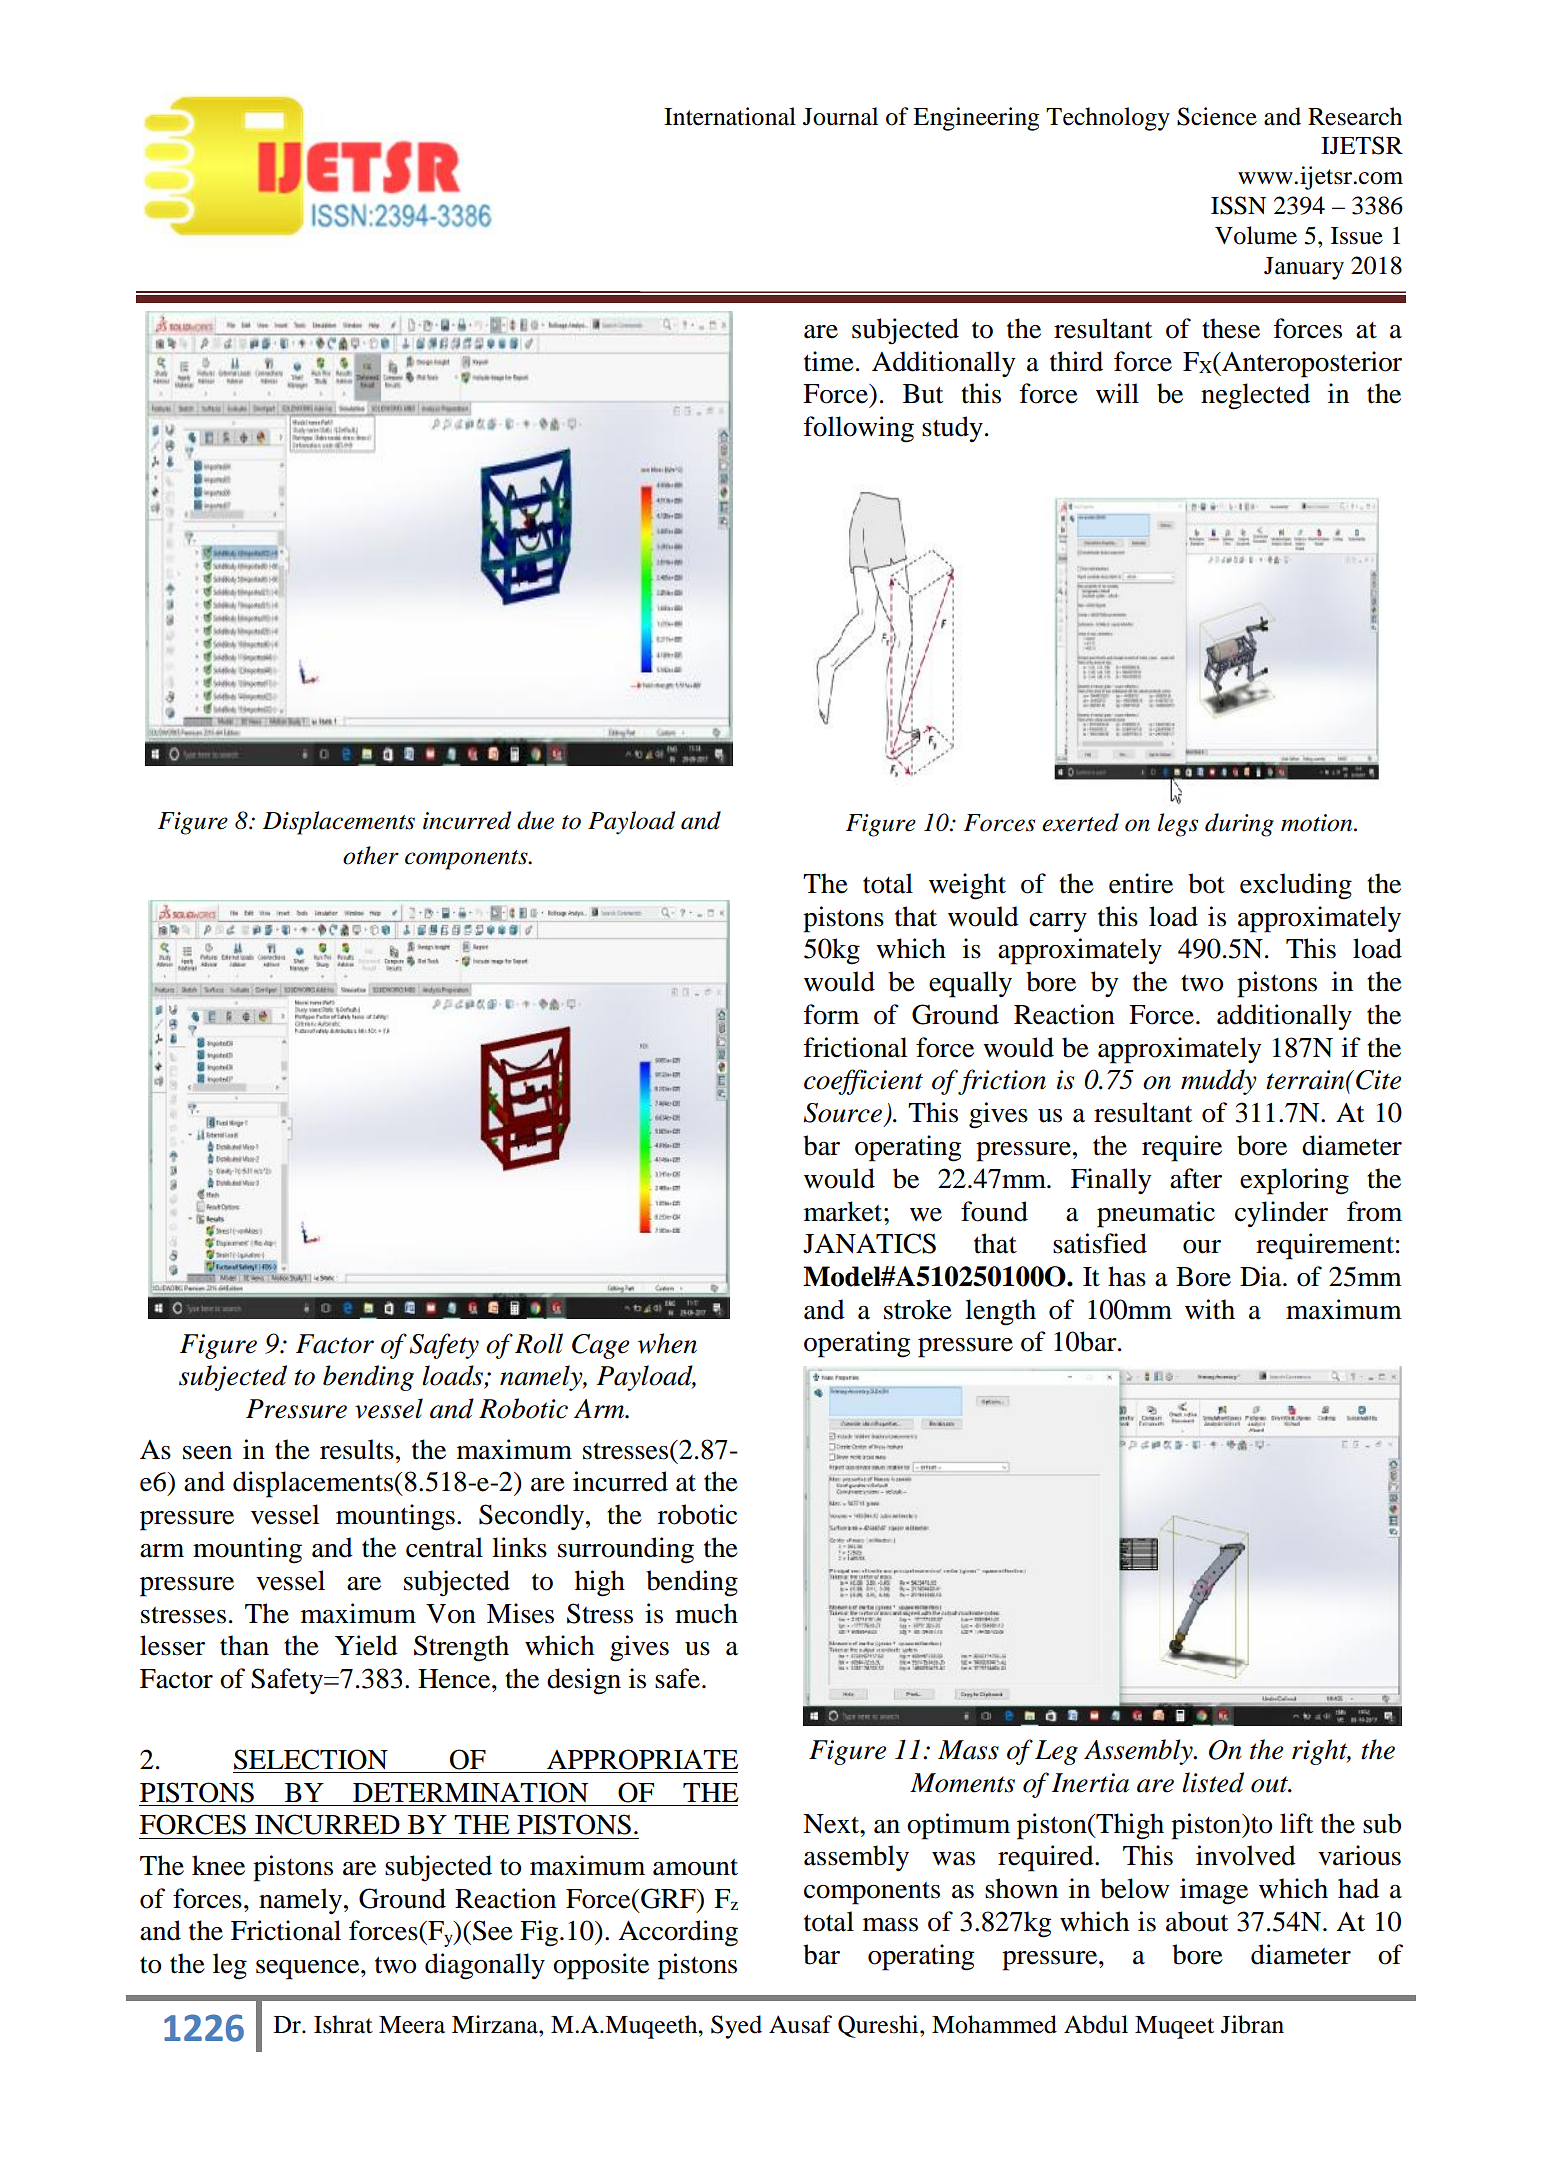  Describe the element at coordinates (1238, 205) in the screenshot. I see `ISSN` at that location.
